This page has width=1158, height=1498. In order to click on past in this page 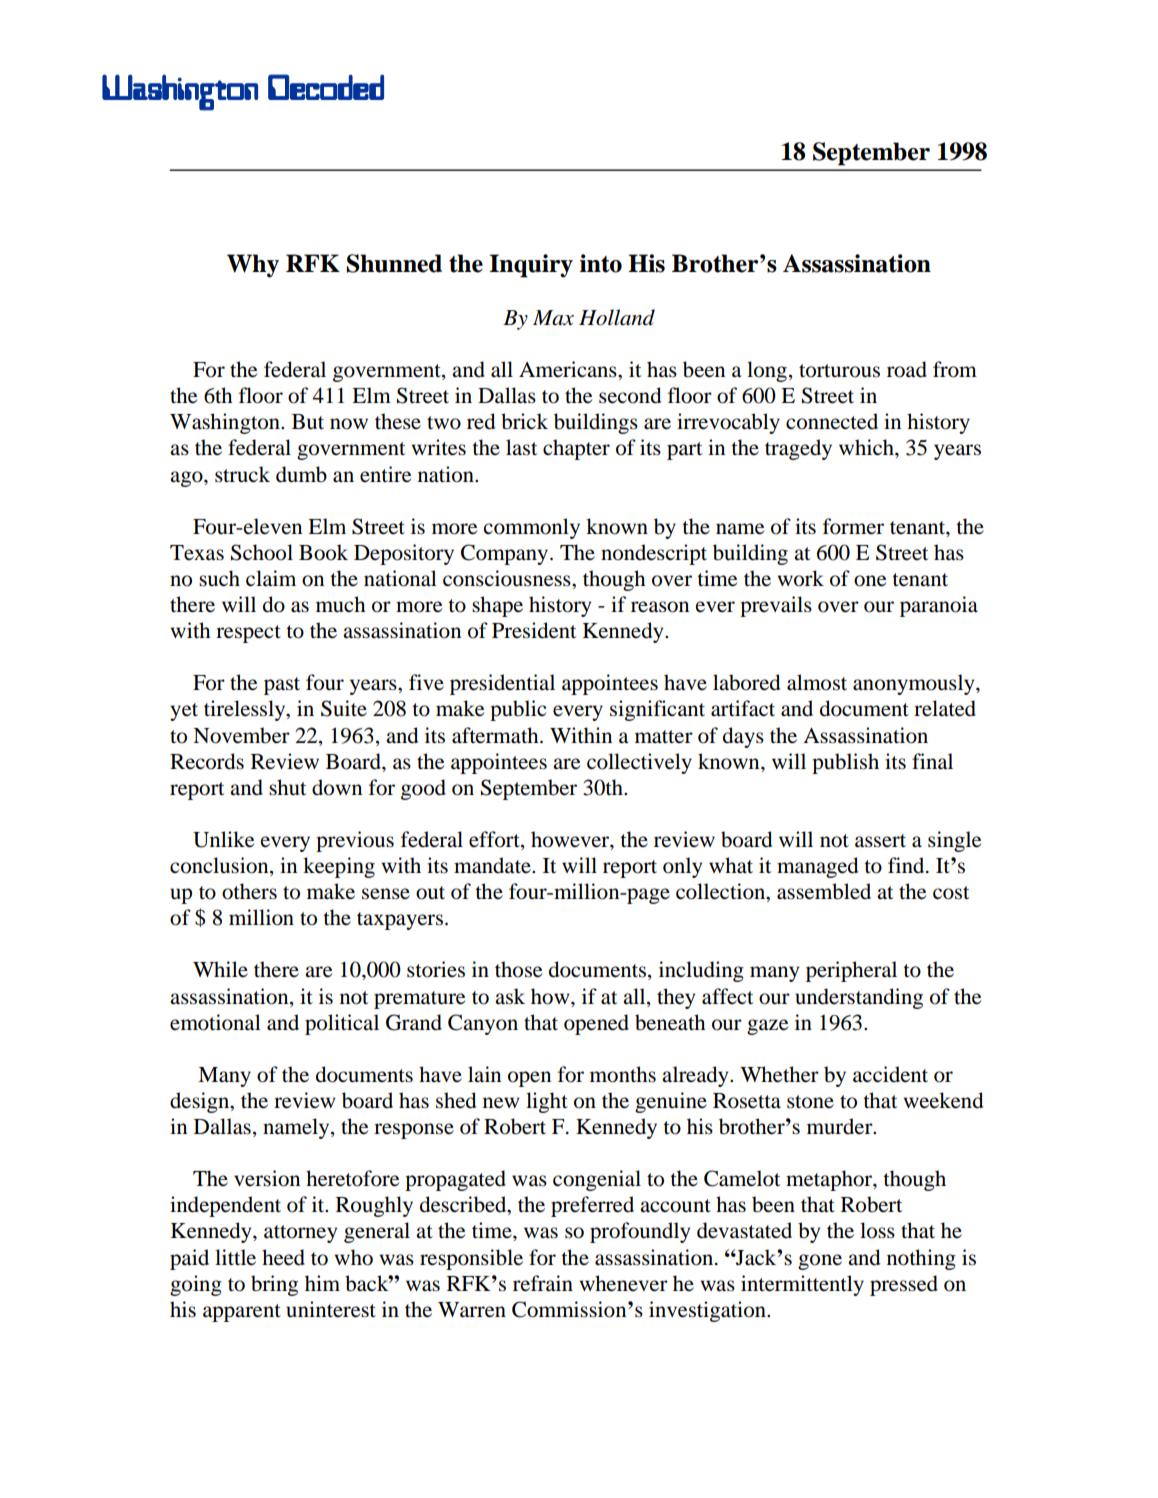, I will do `click(282, 686)`.
